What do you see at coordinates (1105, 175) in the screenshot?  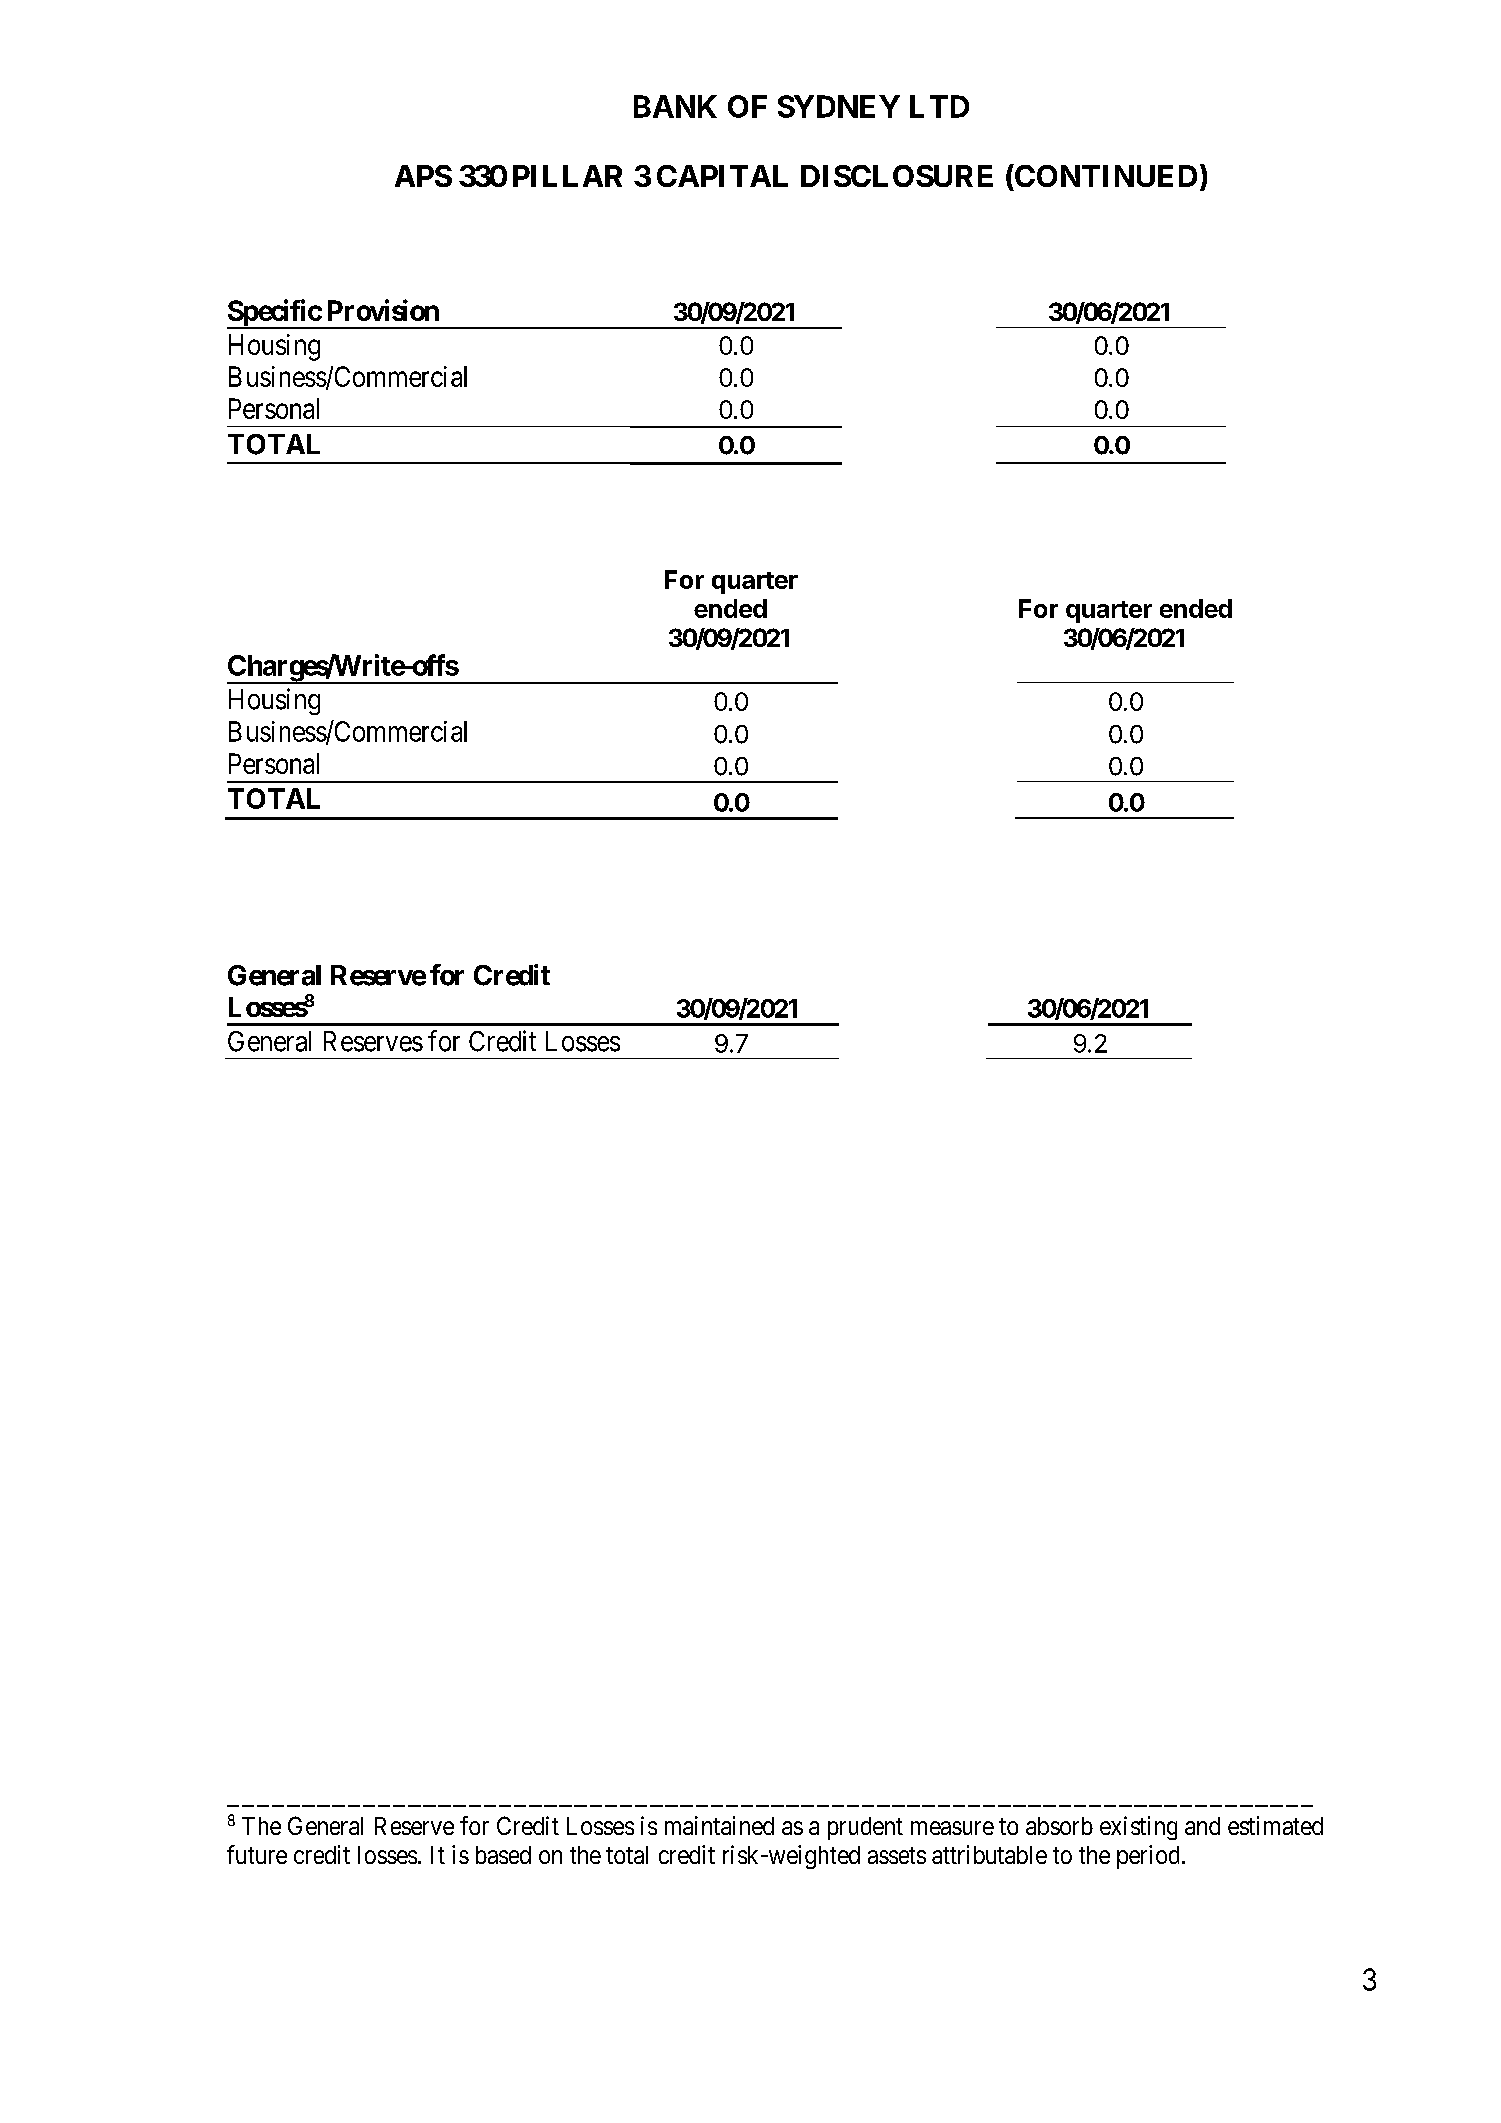 I see `CONTINUED` at bounding box center [1105, 175].
